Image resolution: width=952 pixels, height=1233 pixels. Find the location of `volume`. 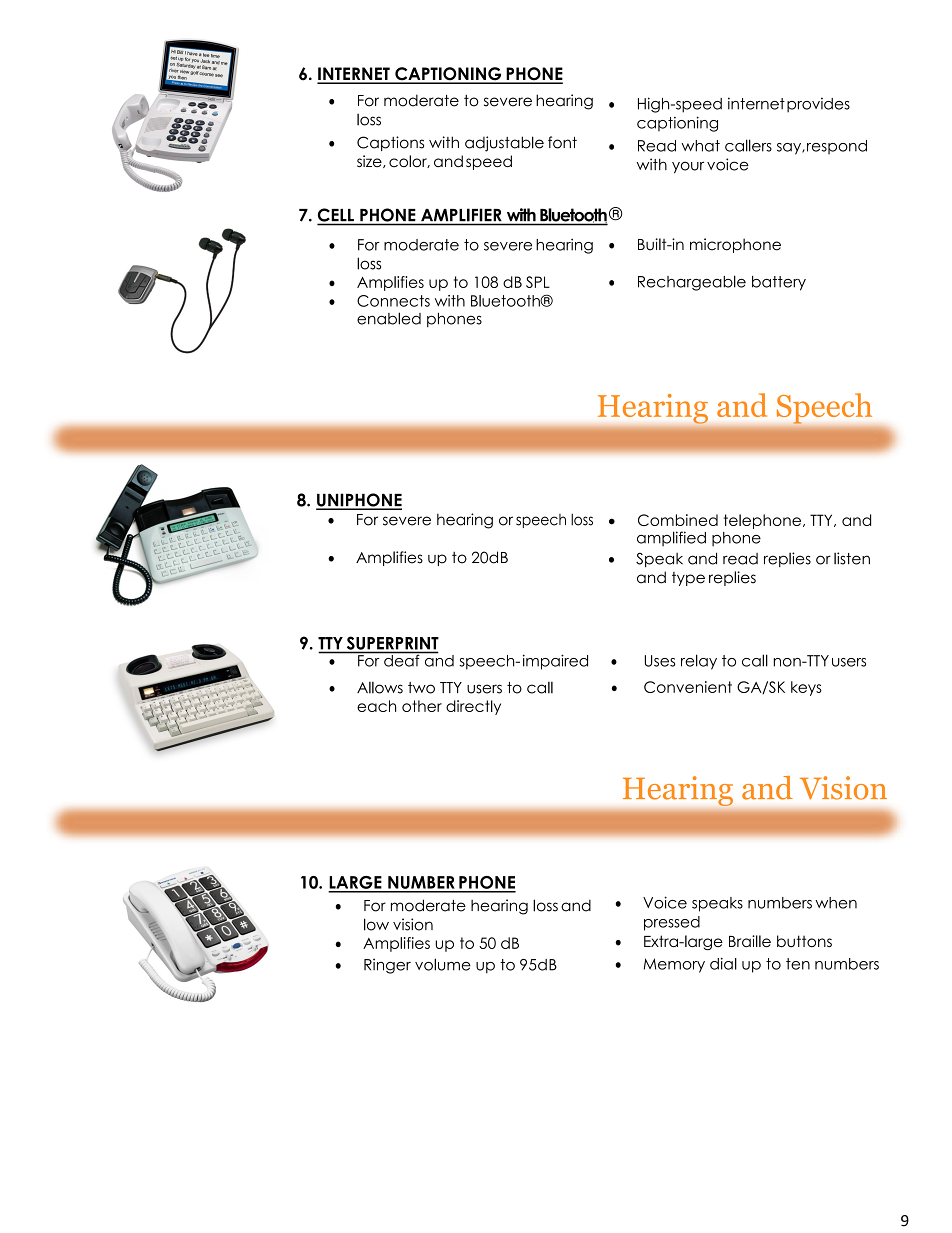

volume is located at coordinates (443, 964).
